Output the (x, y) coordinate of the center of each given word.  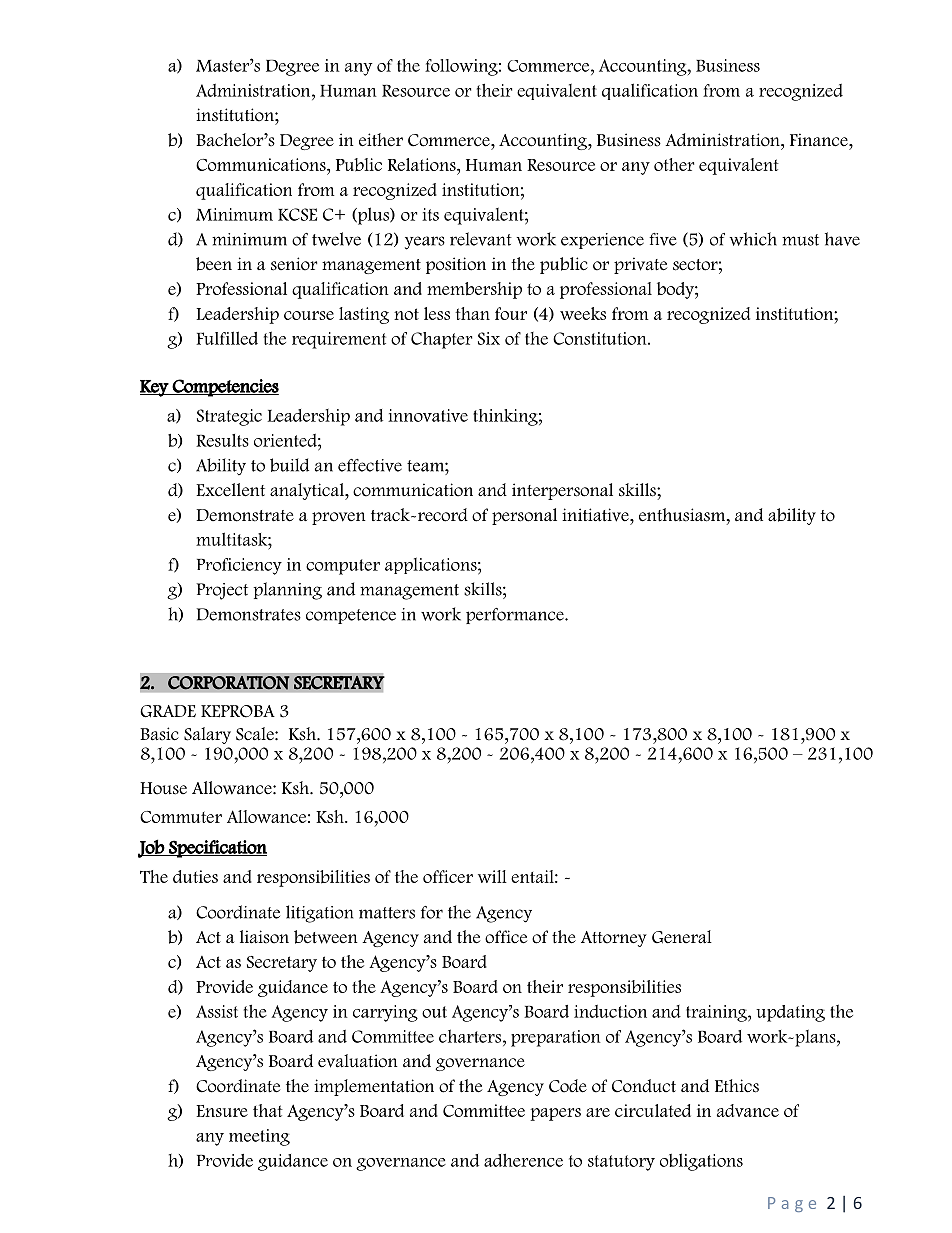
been (214, 264)
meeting (259, 1137)
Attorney (614, 939)
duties (195, 876)
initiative (596, 515)
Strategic (229, 417)
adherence (523, 1160)
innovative (428, 415)
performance (516, 616)
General (682, 937)
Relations (423, 164)
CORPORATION (229, 683)
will (492, 876)
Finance (820, 140)
